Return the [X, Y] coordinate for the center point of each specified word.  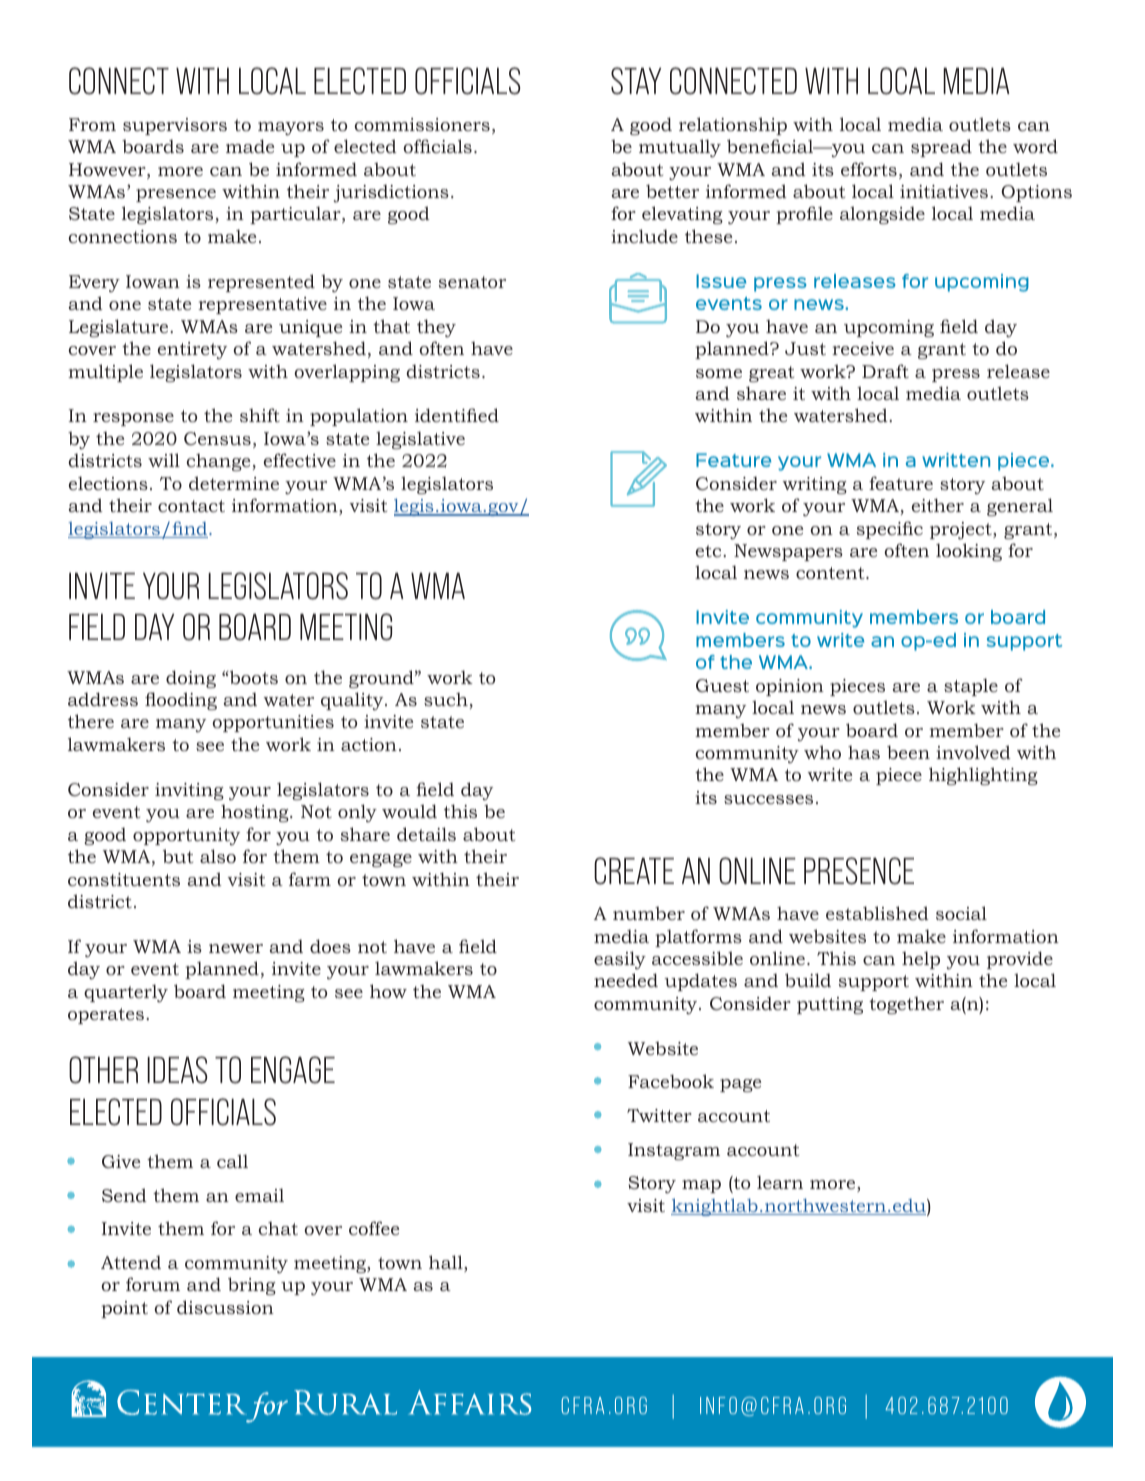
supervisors [175, 126]
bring [252, 1286]
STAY [636, 81]
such [446, 699]
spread [941, 148]
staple [971, 687]
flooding [181, 701]
